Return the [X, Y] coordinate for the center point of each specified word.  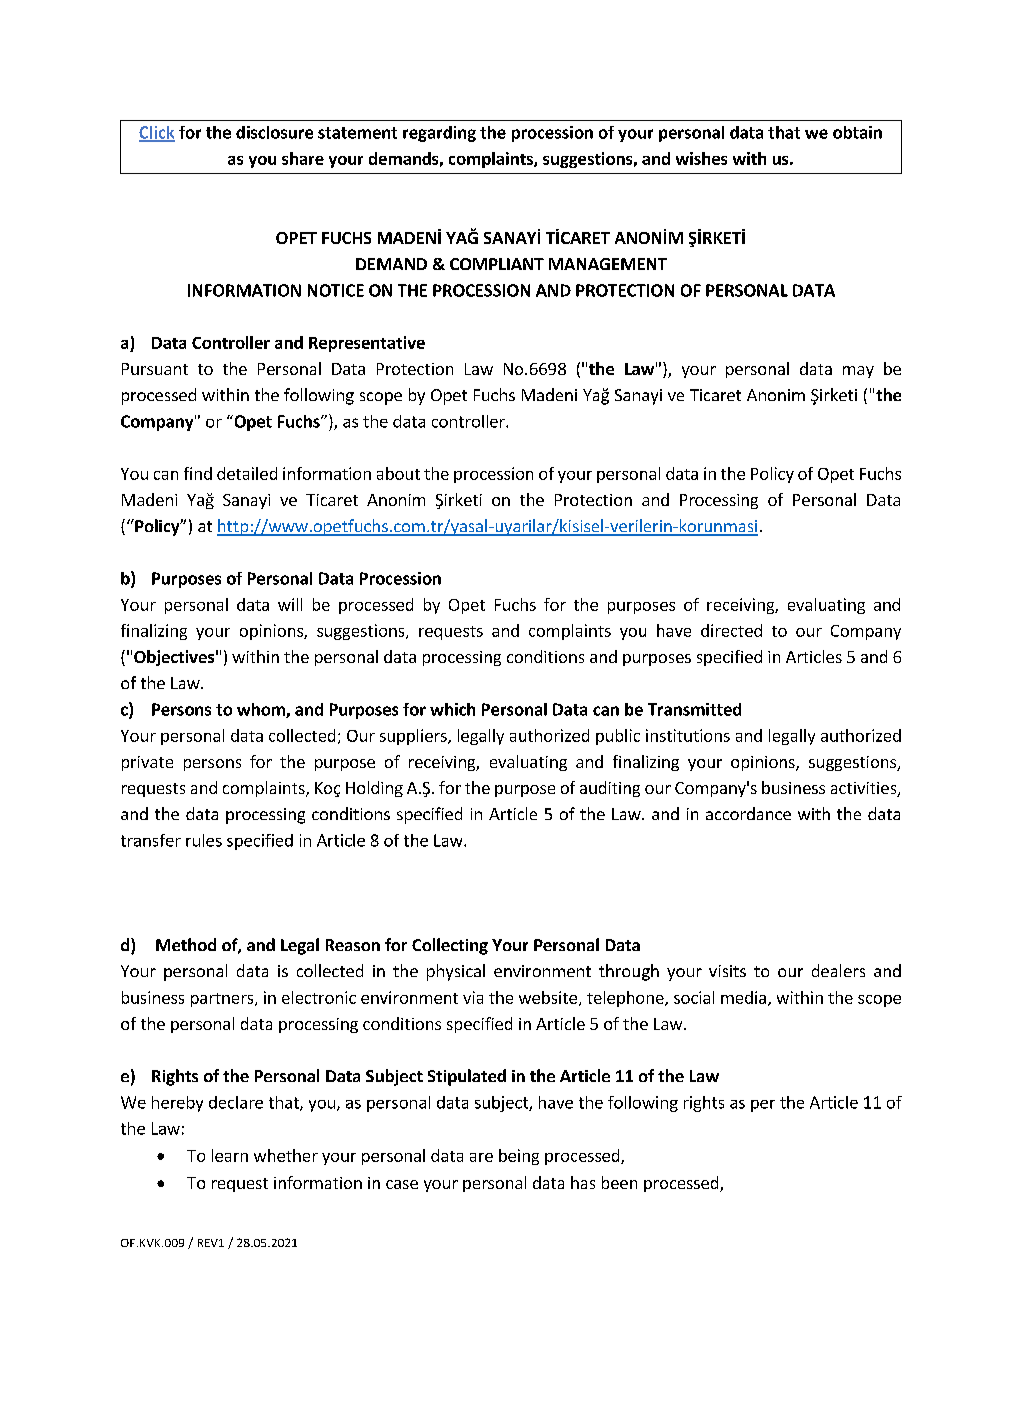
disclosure [274, 132]
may [858, 372]
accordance [748, 813]
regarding [439, 134]
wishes [701, 158]
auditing [610, 789]
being [519, 1157]
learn [230, 1155]
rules [204, 840]
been [619, 1182]
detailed [247, 473]
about [398, 473]
